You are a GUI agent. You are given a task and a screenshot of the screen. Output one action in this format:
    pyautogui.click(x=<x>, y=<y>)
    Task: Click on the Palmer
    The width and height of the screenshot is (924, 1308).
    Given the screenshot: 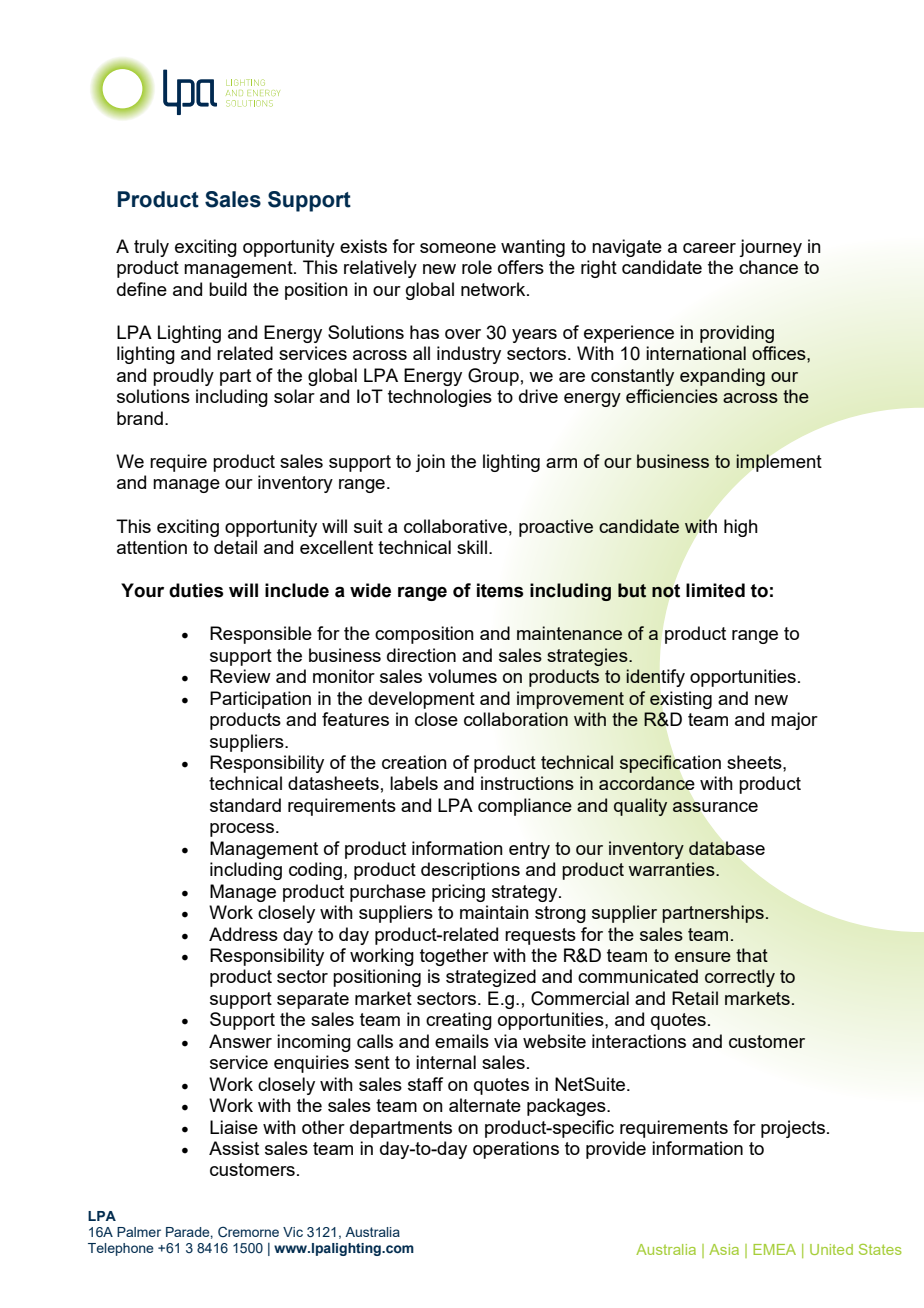 What is the action you would take?
    pyautogui.click(x=139, y=1232)
